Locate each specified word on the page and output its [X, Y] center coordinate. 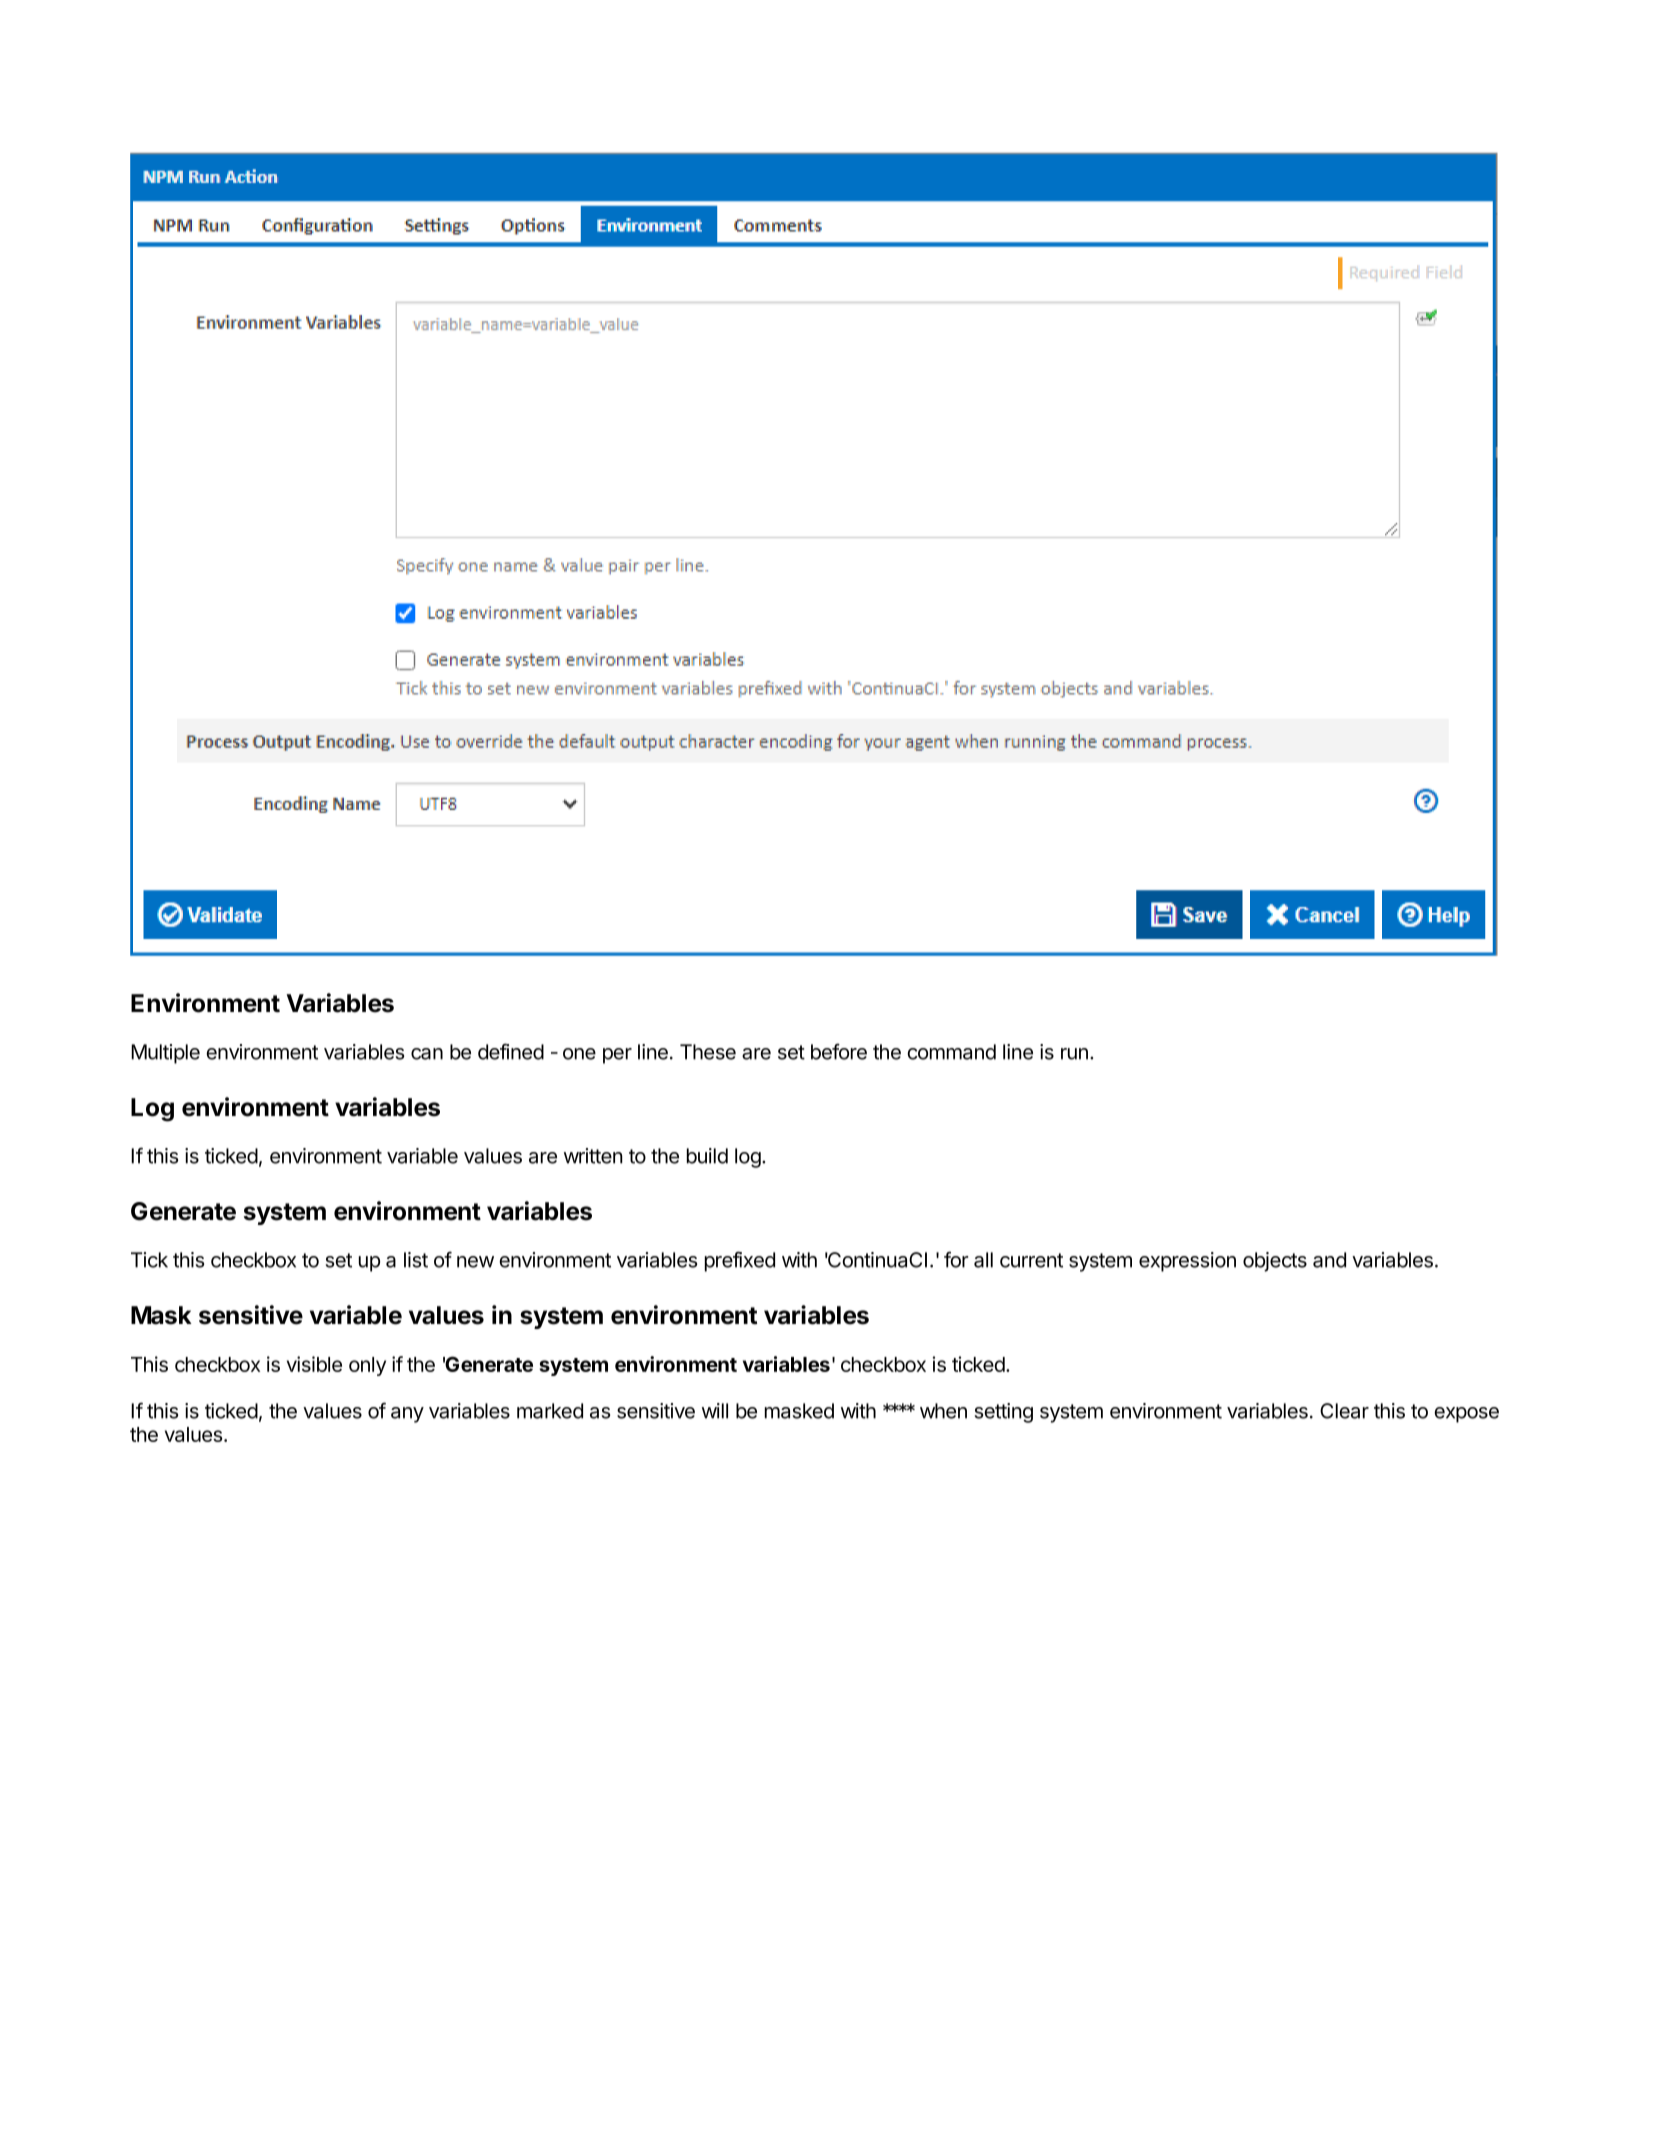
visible [314, 1364]
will [715, 1411]
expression [1187, 1262]
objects [1275, 1262]
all [983, 1260]
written [593, 1156]
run [1074, 1054]
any [407, 1415]
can [427, 1054]
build [707, 1156]
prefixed [740, 1261]
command [951, 1052]
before [839, 1051]
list [416, 1260]
